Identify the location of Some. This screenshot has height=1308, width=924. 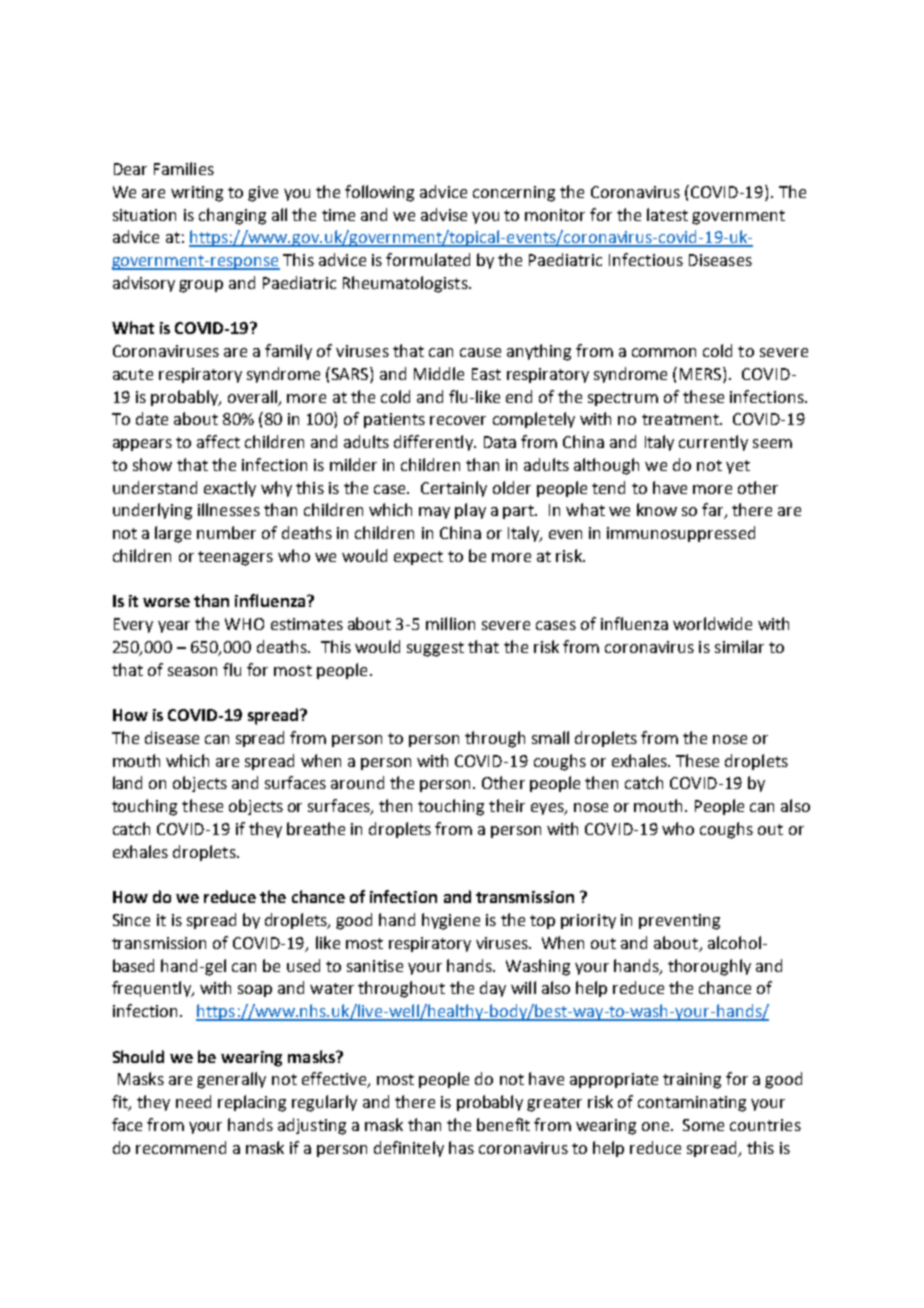
(703, 1125).
